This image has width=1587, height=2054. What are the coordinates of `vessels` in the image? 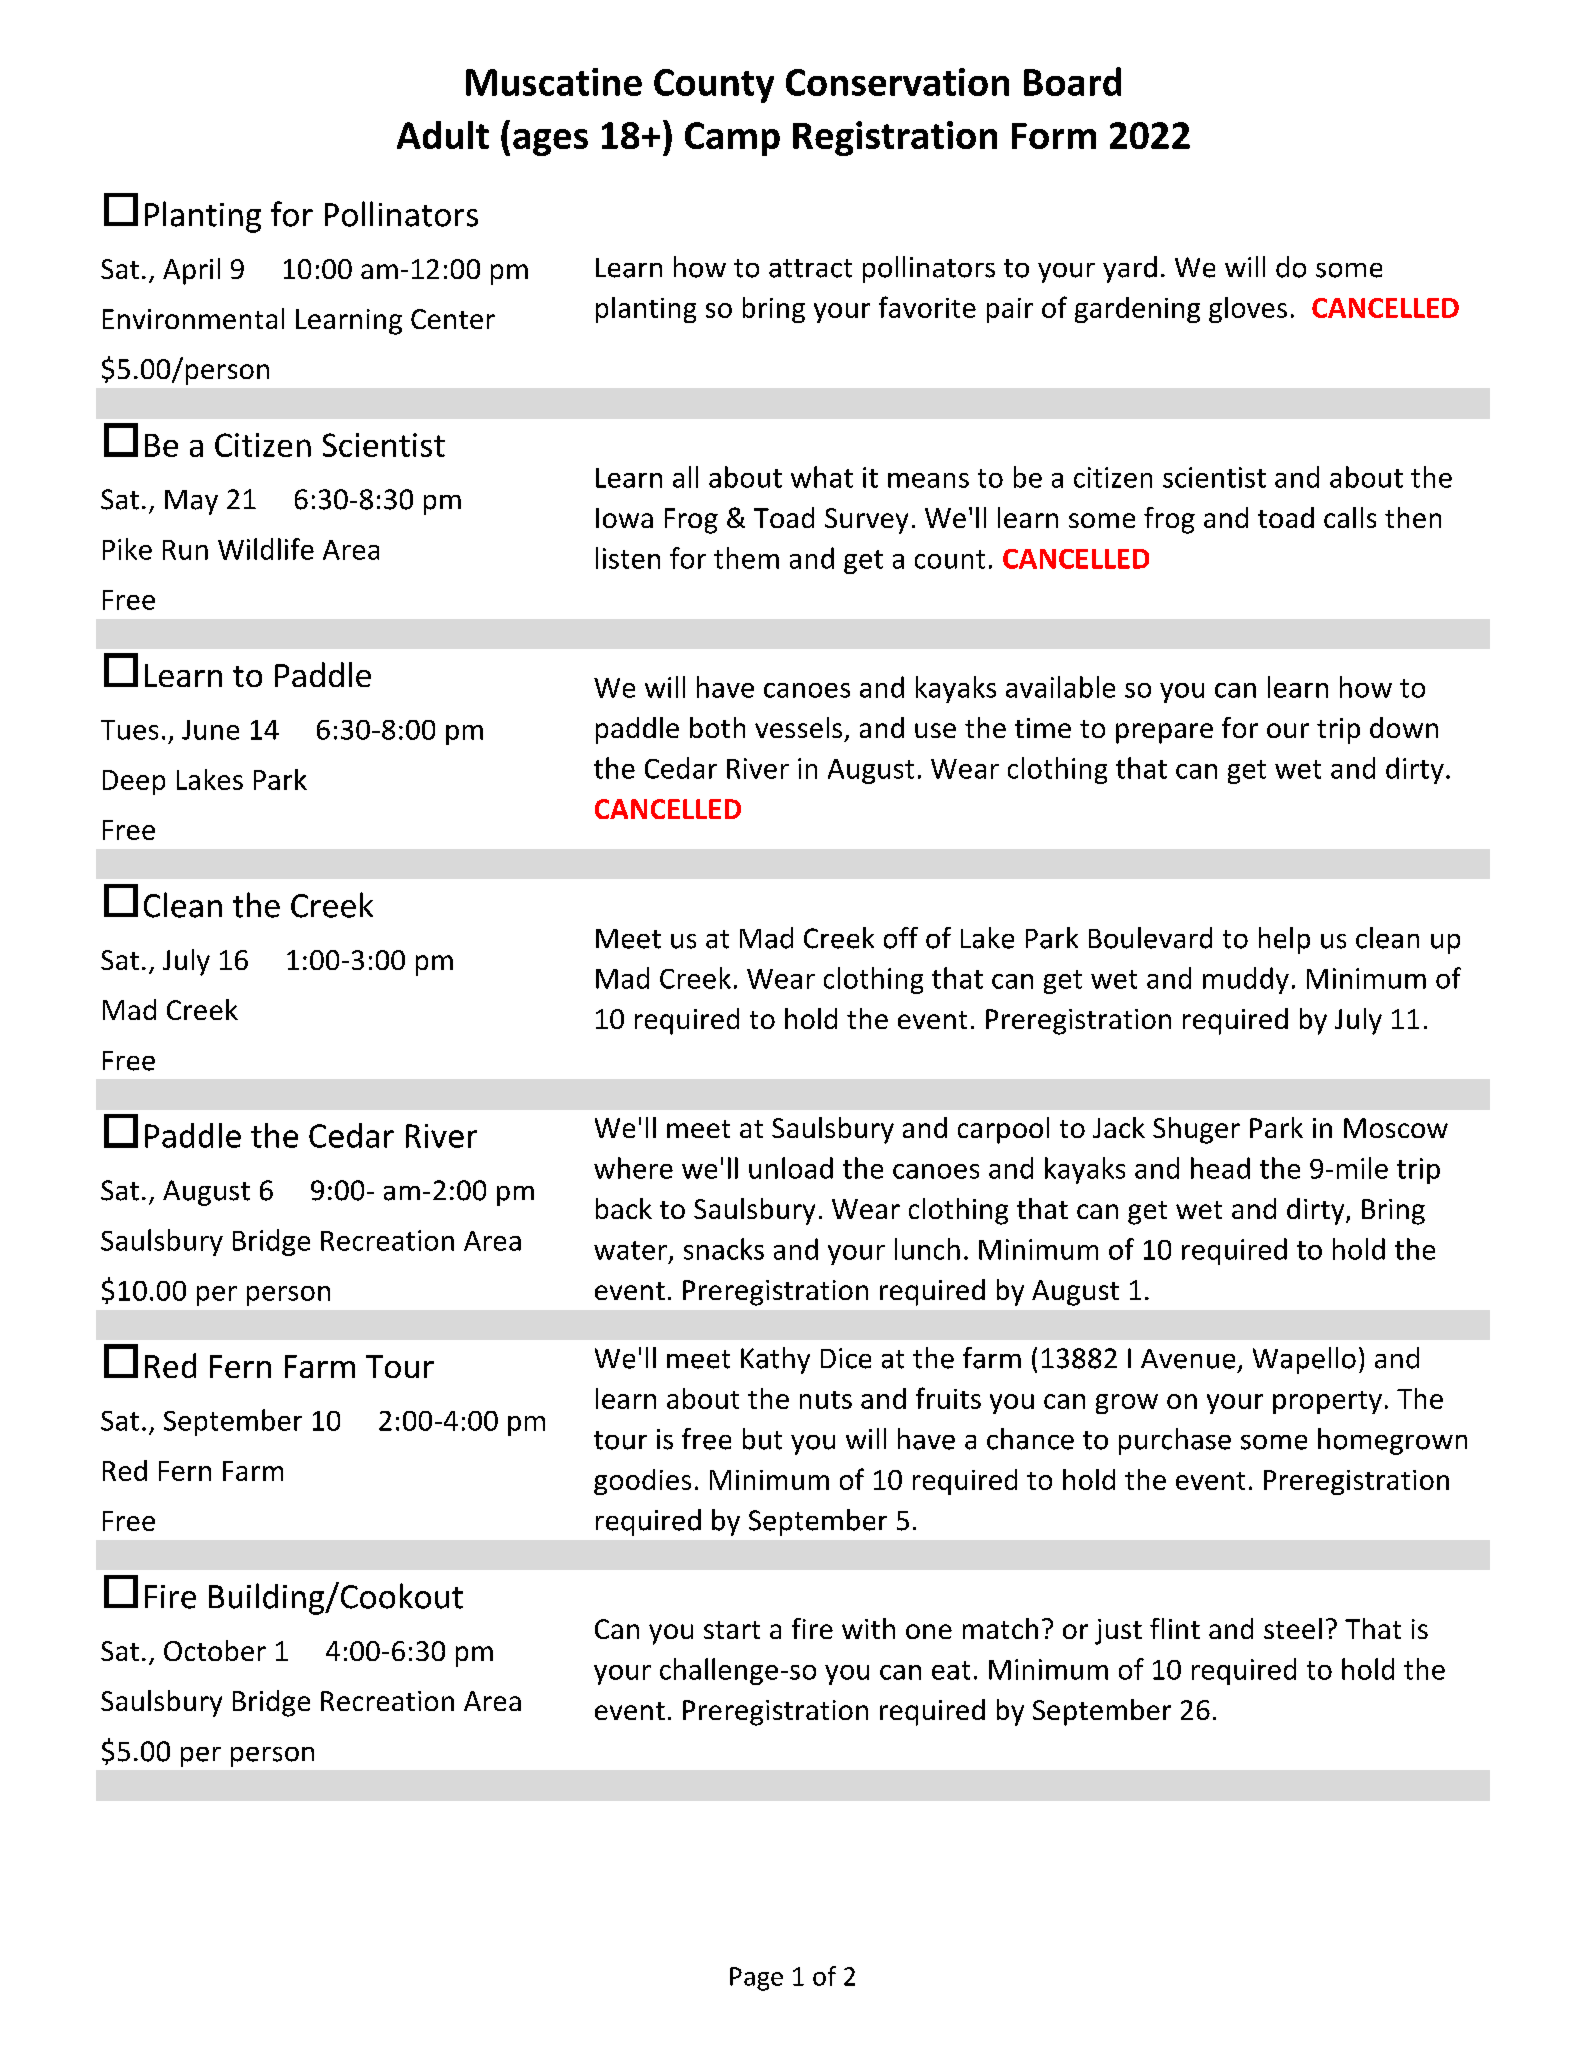 It's located at (798, 727).
